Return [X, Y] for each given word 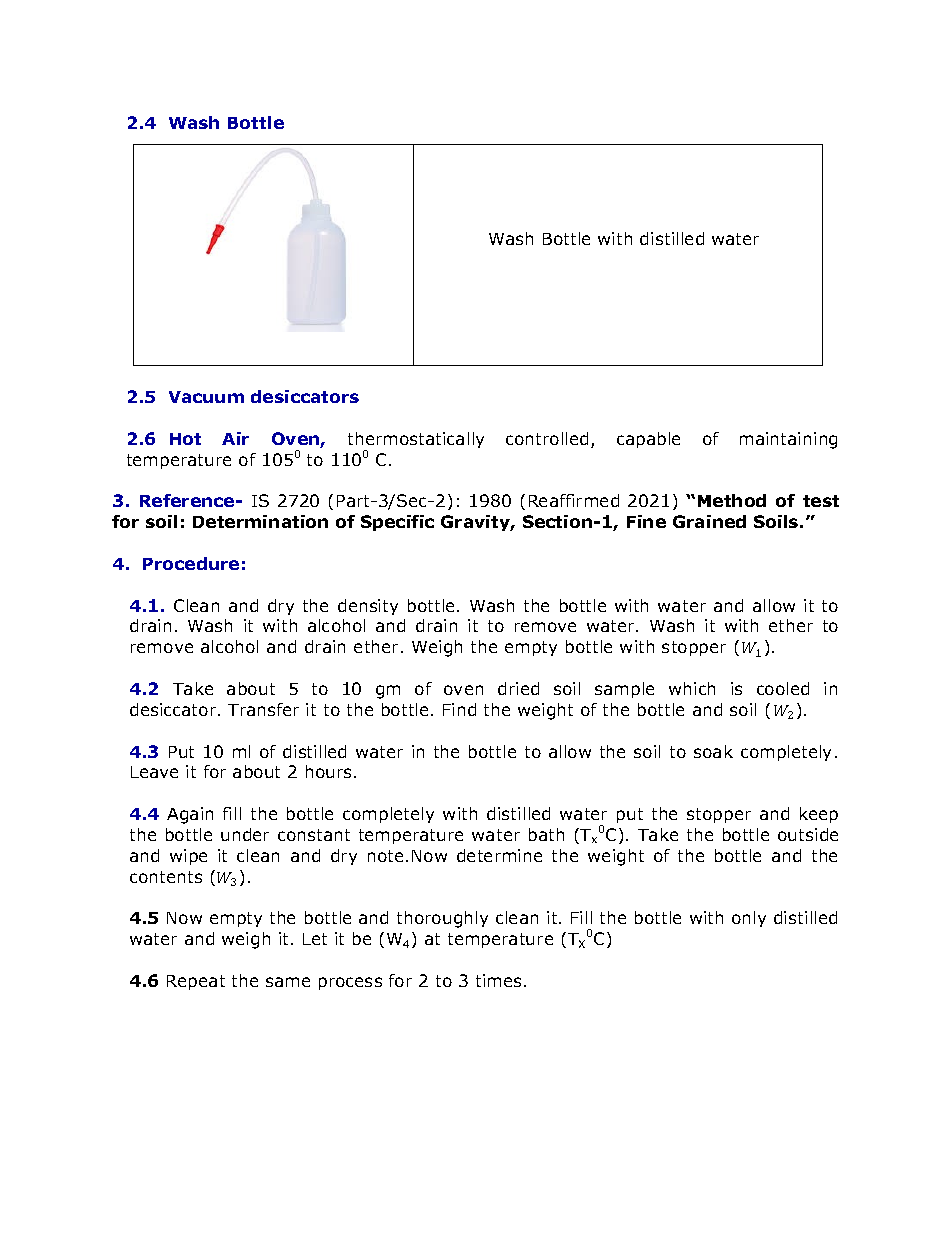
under [245, 834]
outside [808, 834]
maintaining [788, 440]
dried [518, 688]
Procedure [191, 563]
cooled [783, 688]
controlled [547, 438]
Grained [709, 521]
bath [546, 834]
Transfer [263, 709]
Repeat [196, 982]
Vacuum [206, 397]
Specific [397, 523]
